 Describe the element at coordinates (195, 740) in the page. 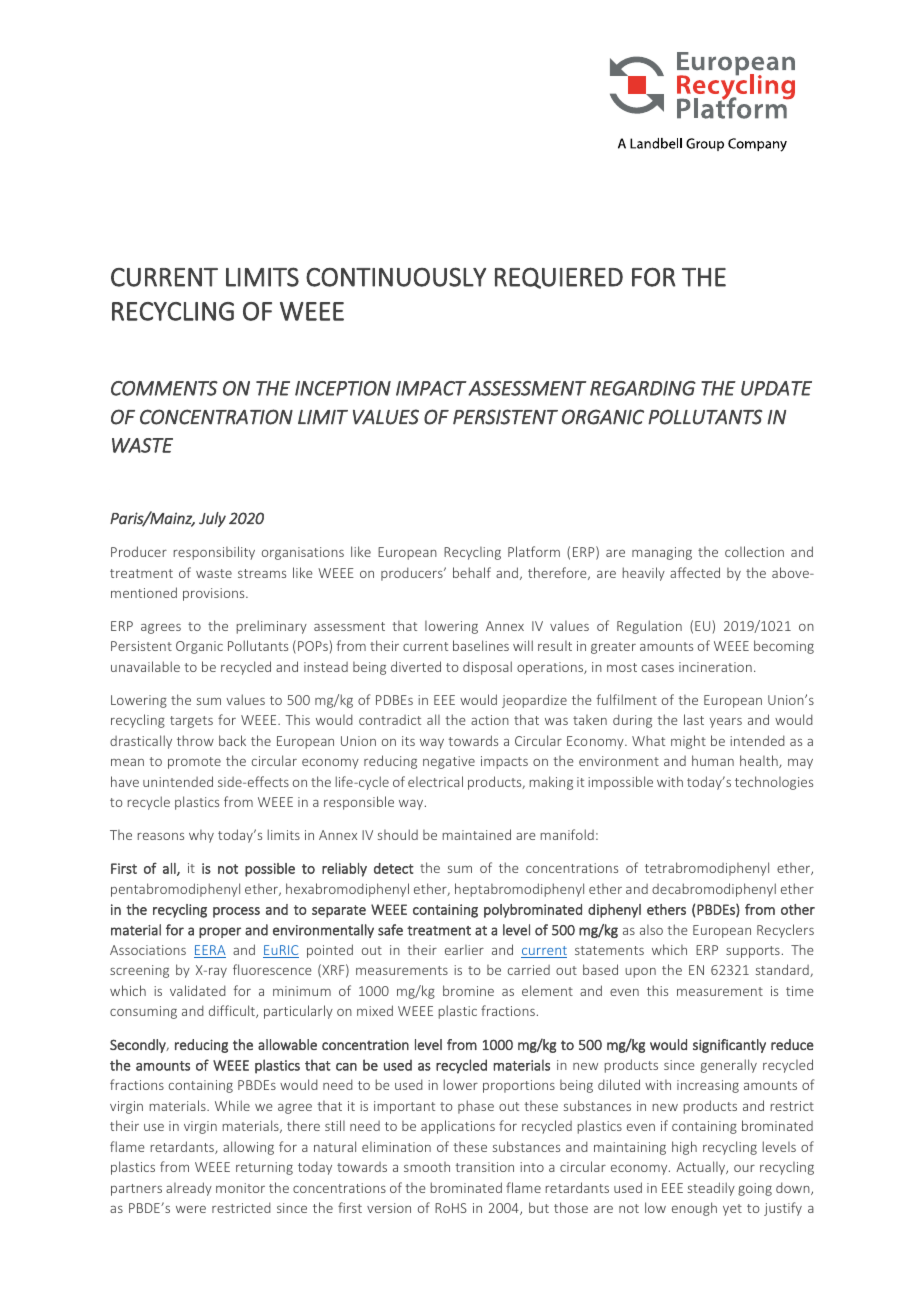

I see `throw` at that location.
